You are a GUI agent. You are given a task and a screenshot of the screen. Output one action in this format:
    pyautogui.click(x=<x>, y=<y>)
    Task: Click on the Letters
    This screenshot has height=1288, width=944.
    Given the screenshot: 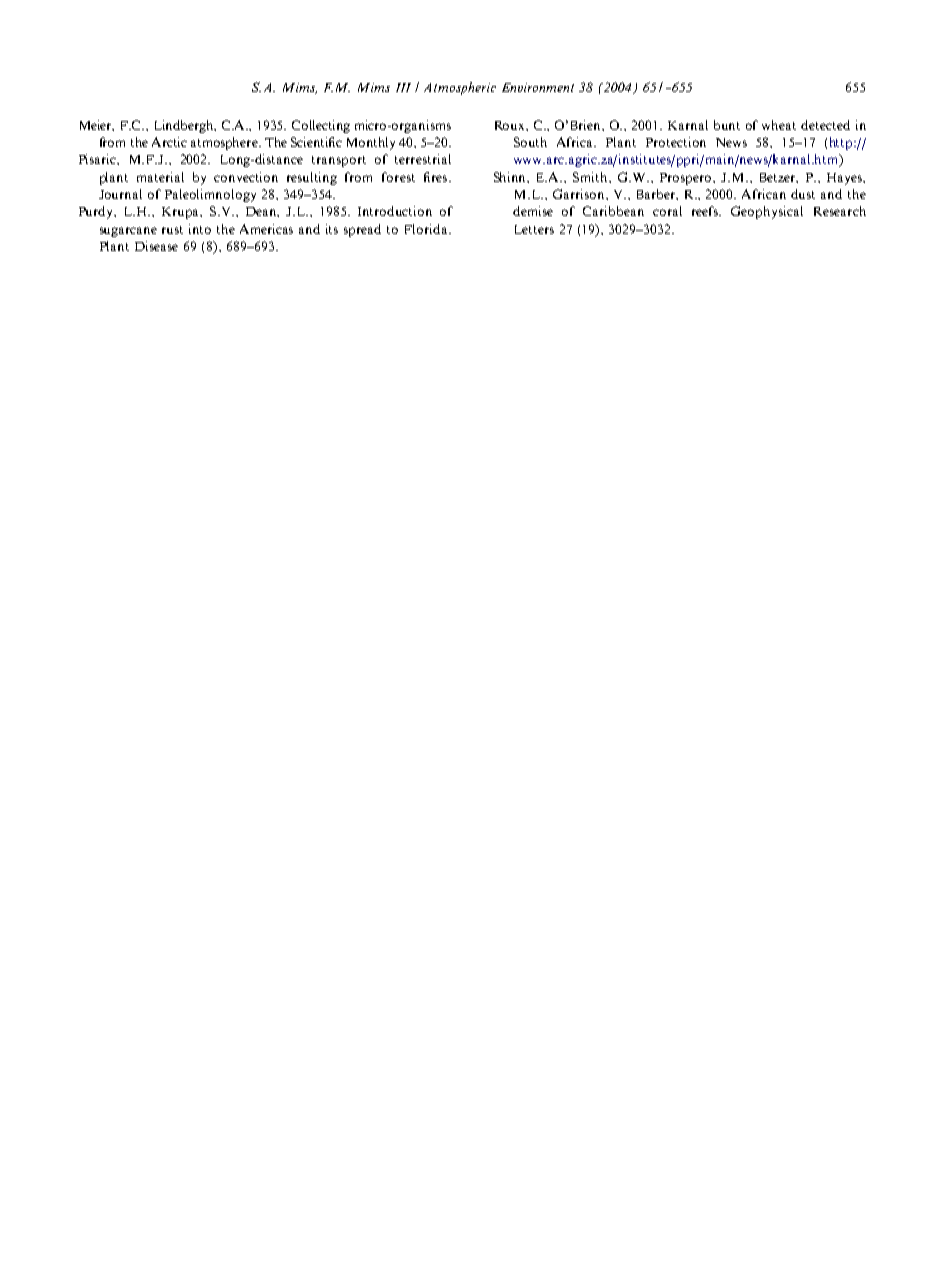 What is the action you would take?
    pyautogui.click(x=534, y=229)
